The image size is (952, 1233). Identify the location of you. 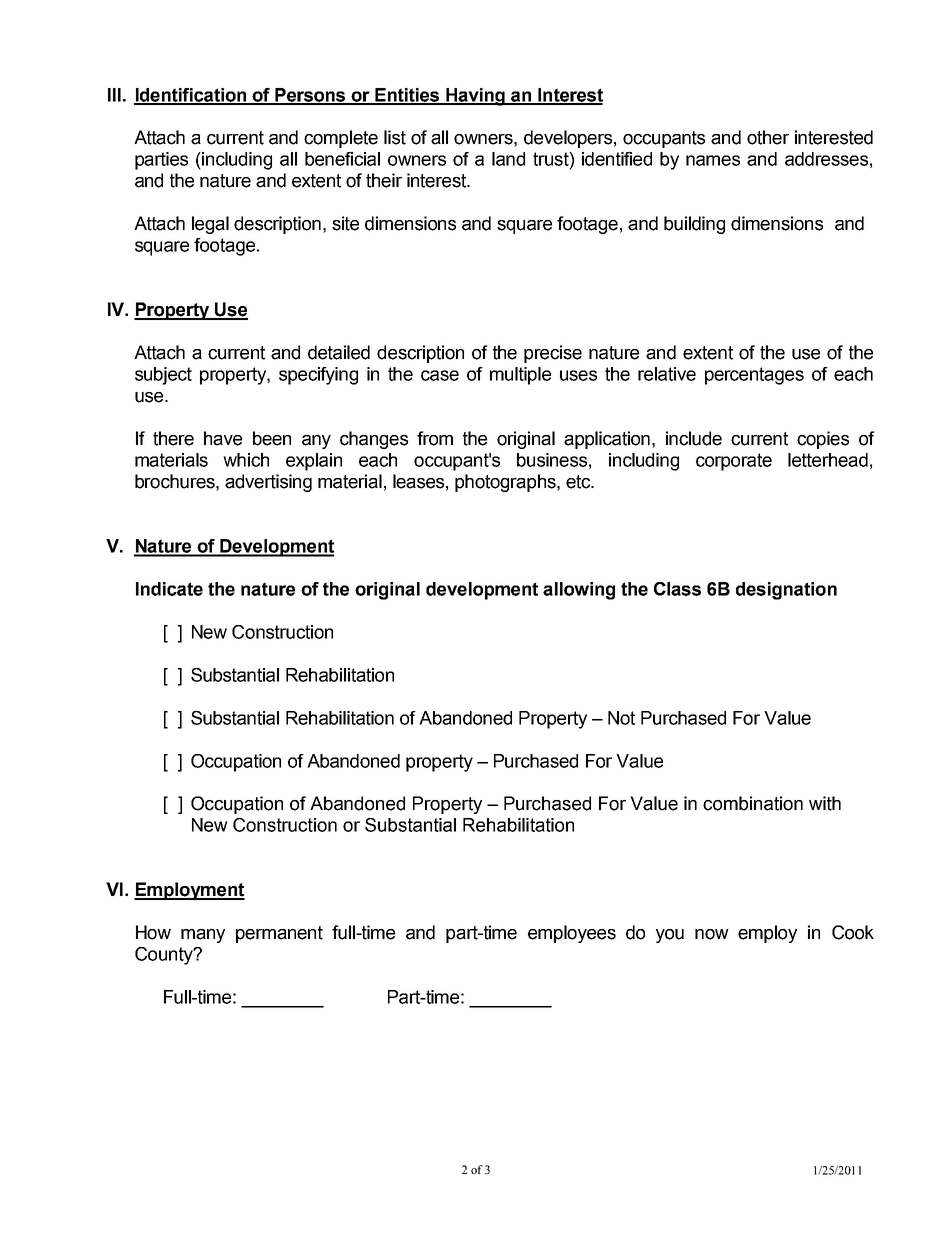
(670, 936).
